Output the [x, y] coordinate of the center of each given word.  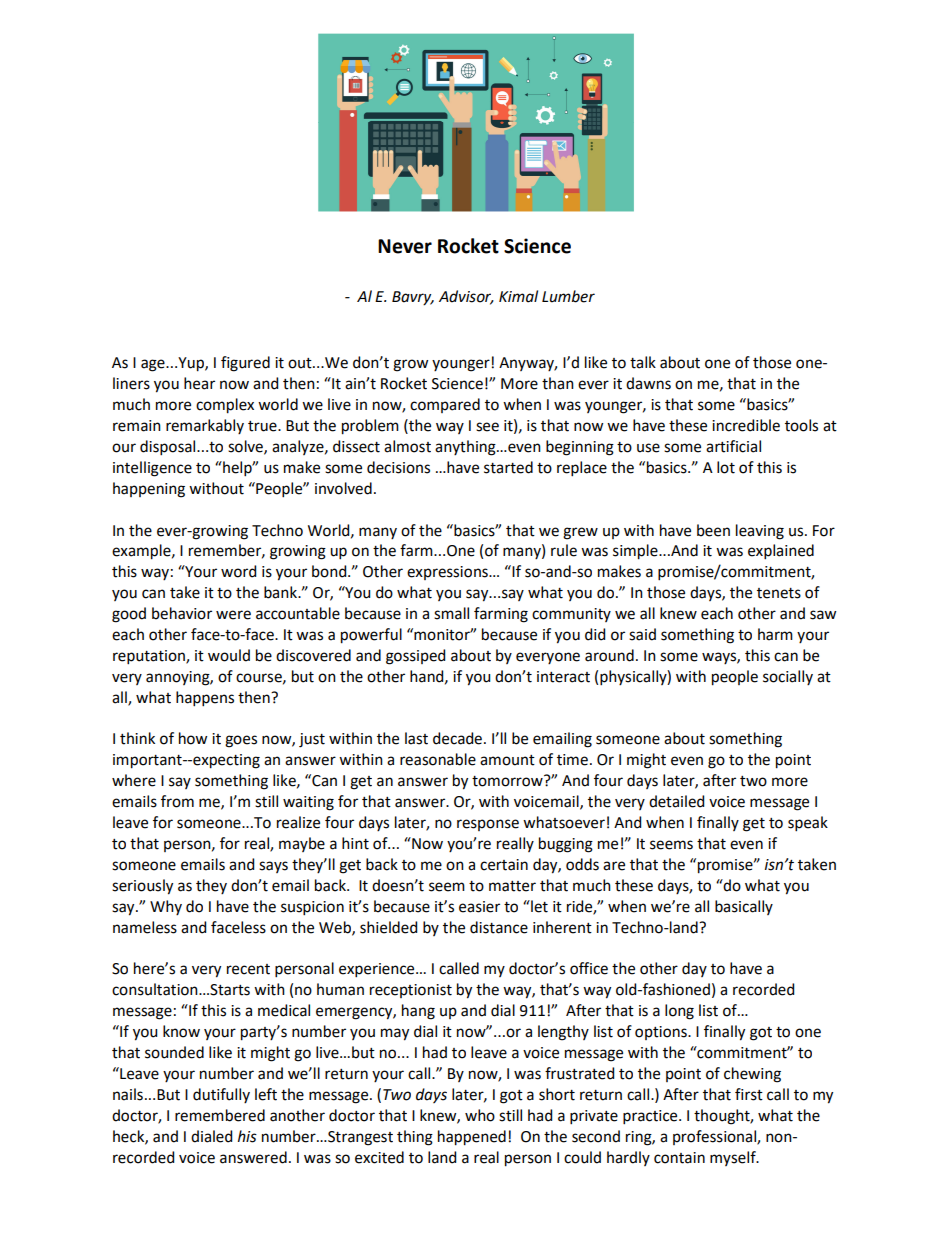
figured [245, 364]
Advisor [466, 297]
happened [472, 1138]
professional [715, 1137]
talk [643, 362]
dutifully [221, 1095]
